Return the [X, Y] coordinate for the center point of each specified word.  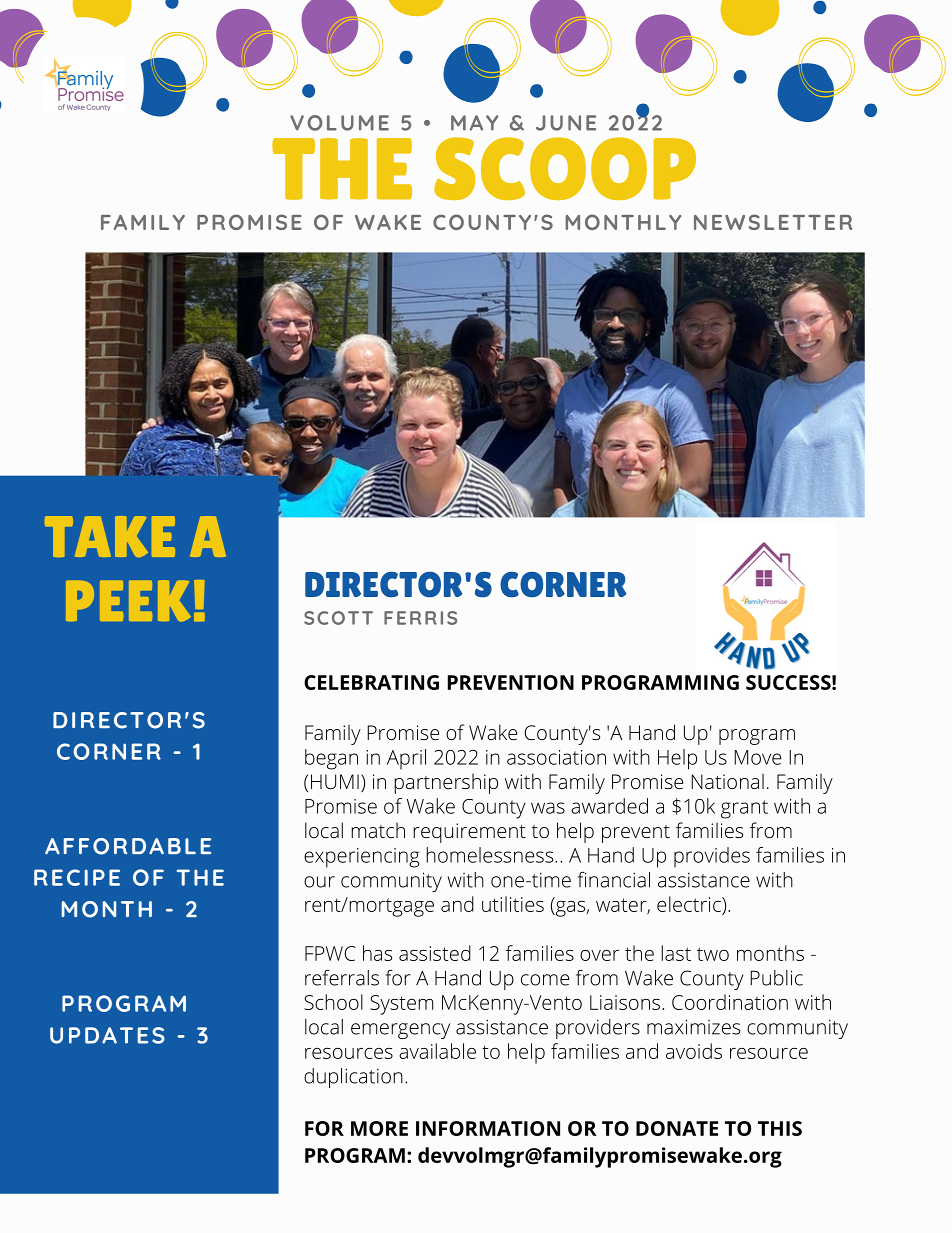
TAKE [110, 536]
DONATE [677, 1128]
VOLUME [339, 123]
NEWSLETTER [773, 222]
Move [757, 757]
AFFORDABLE [128, 846]
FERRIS [420, 618]
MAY [474, 123]
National [727, 781]
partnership [446, 783]
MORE [379, 1128]
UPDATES [107, 1035]
